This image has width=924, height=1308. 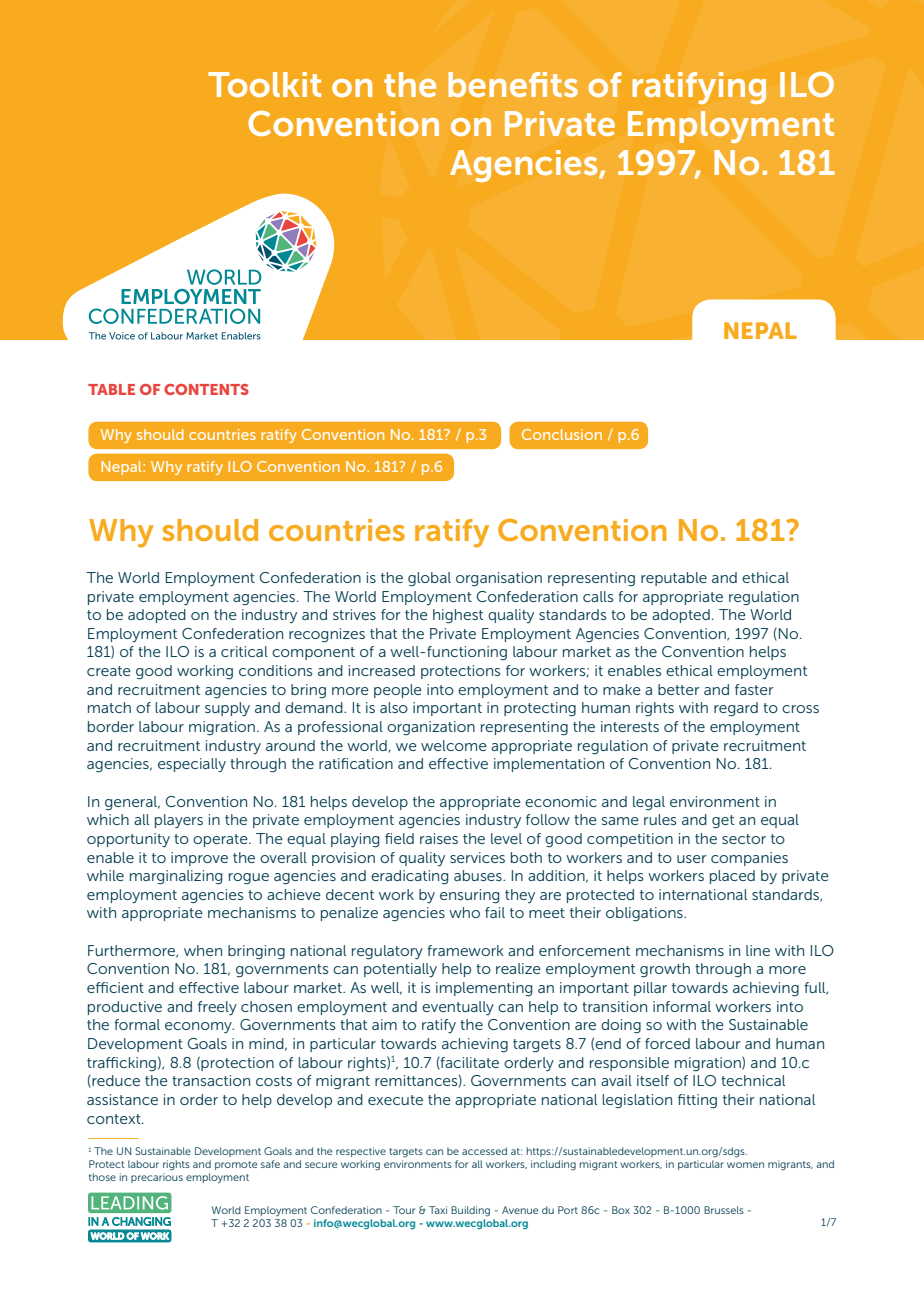 I want to click on players, so click(x=179, y=821).
